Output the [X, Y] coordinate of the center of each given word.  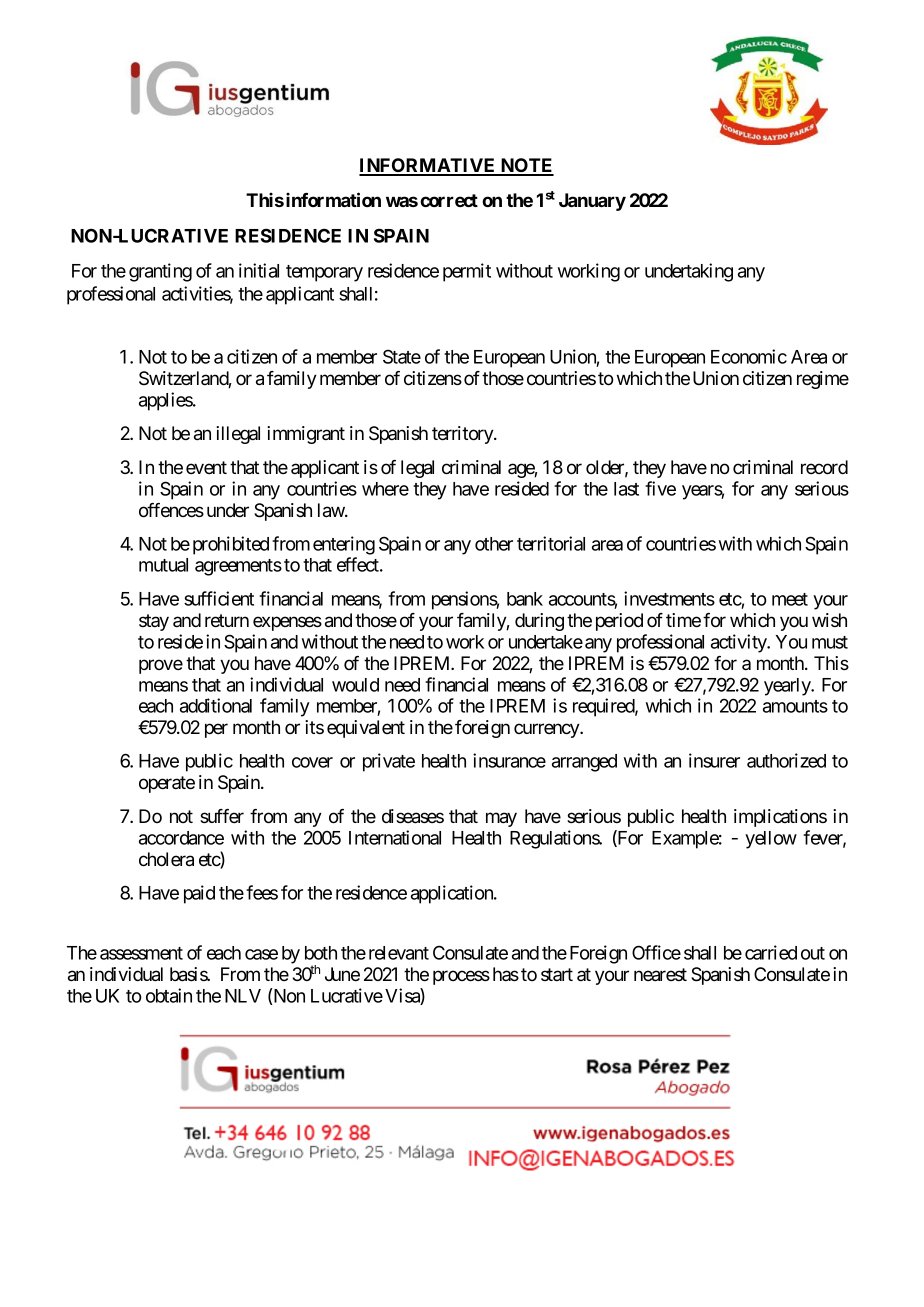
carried [771, 952]
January [592, 202]
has [506, 974]
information [333, 199]
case [261, 954]
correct [449, 200]
